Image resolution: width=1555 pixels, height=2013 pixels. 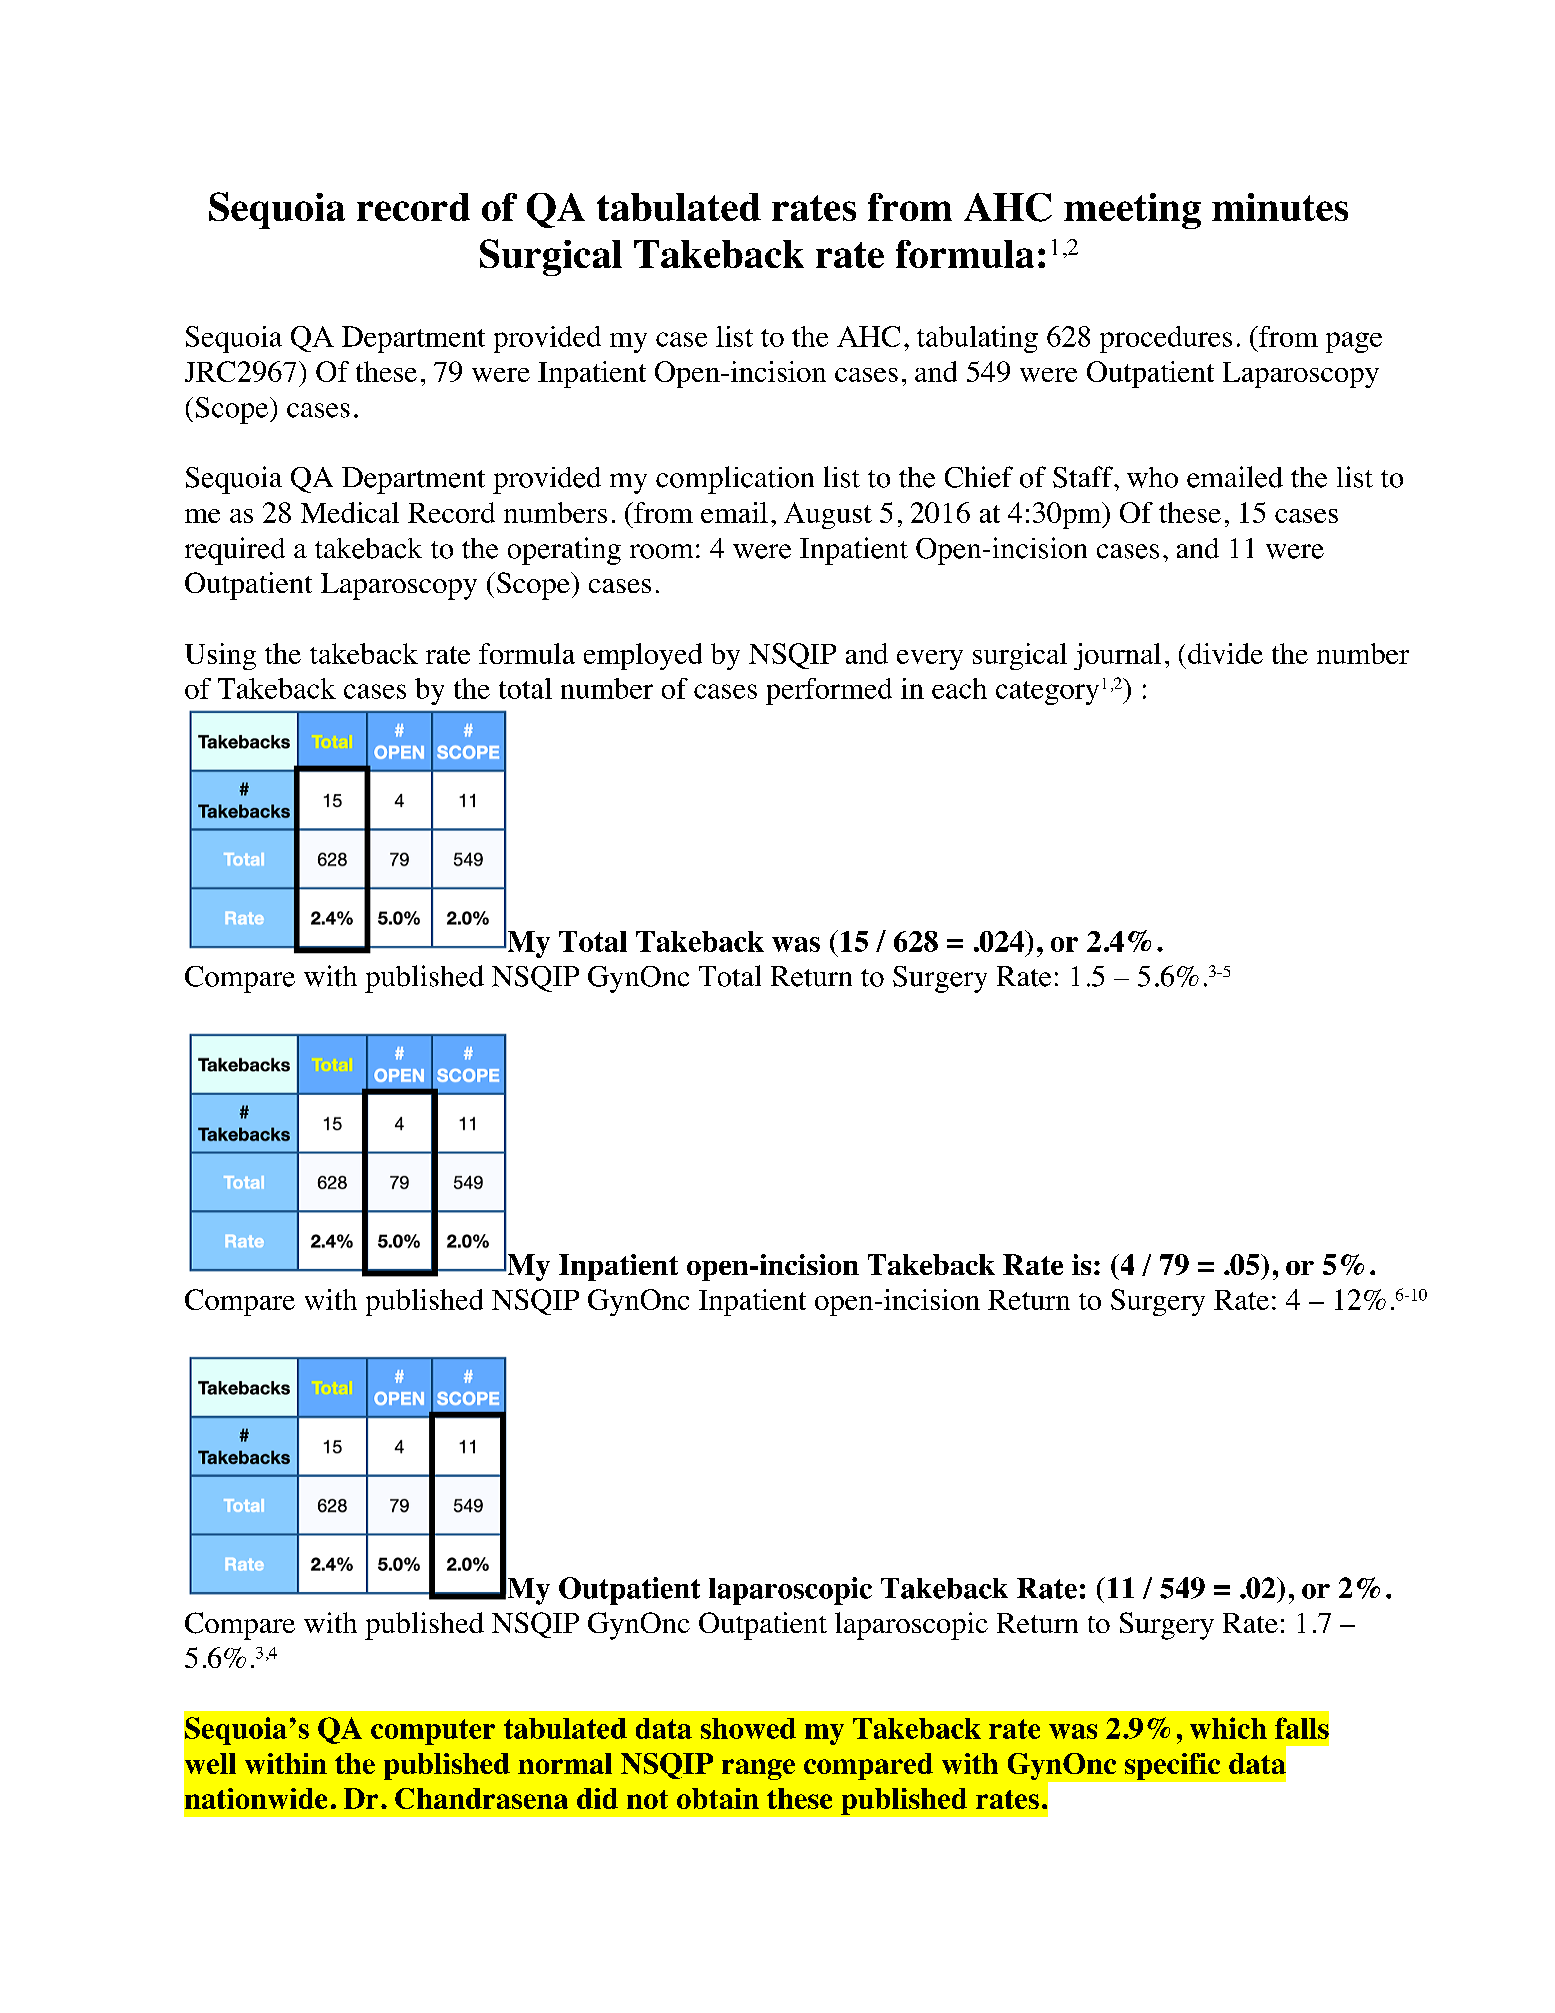 I want to click on normal, so click(x=565, y=1763).
